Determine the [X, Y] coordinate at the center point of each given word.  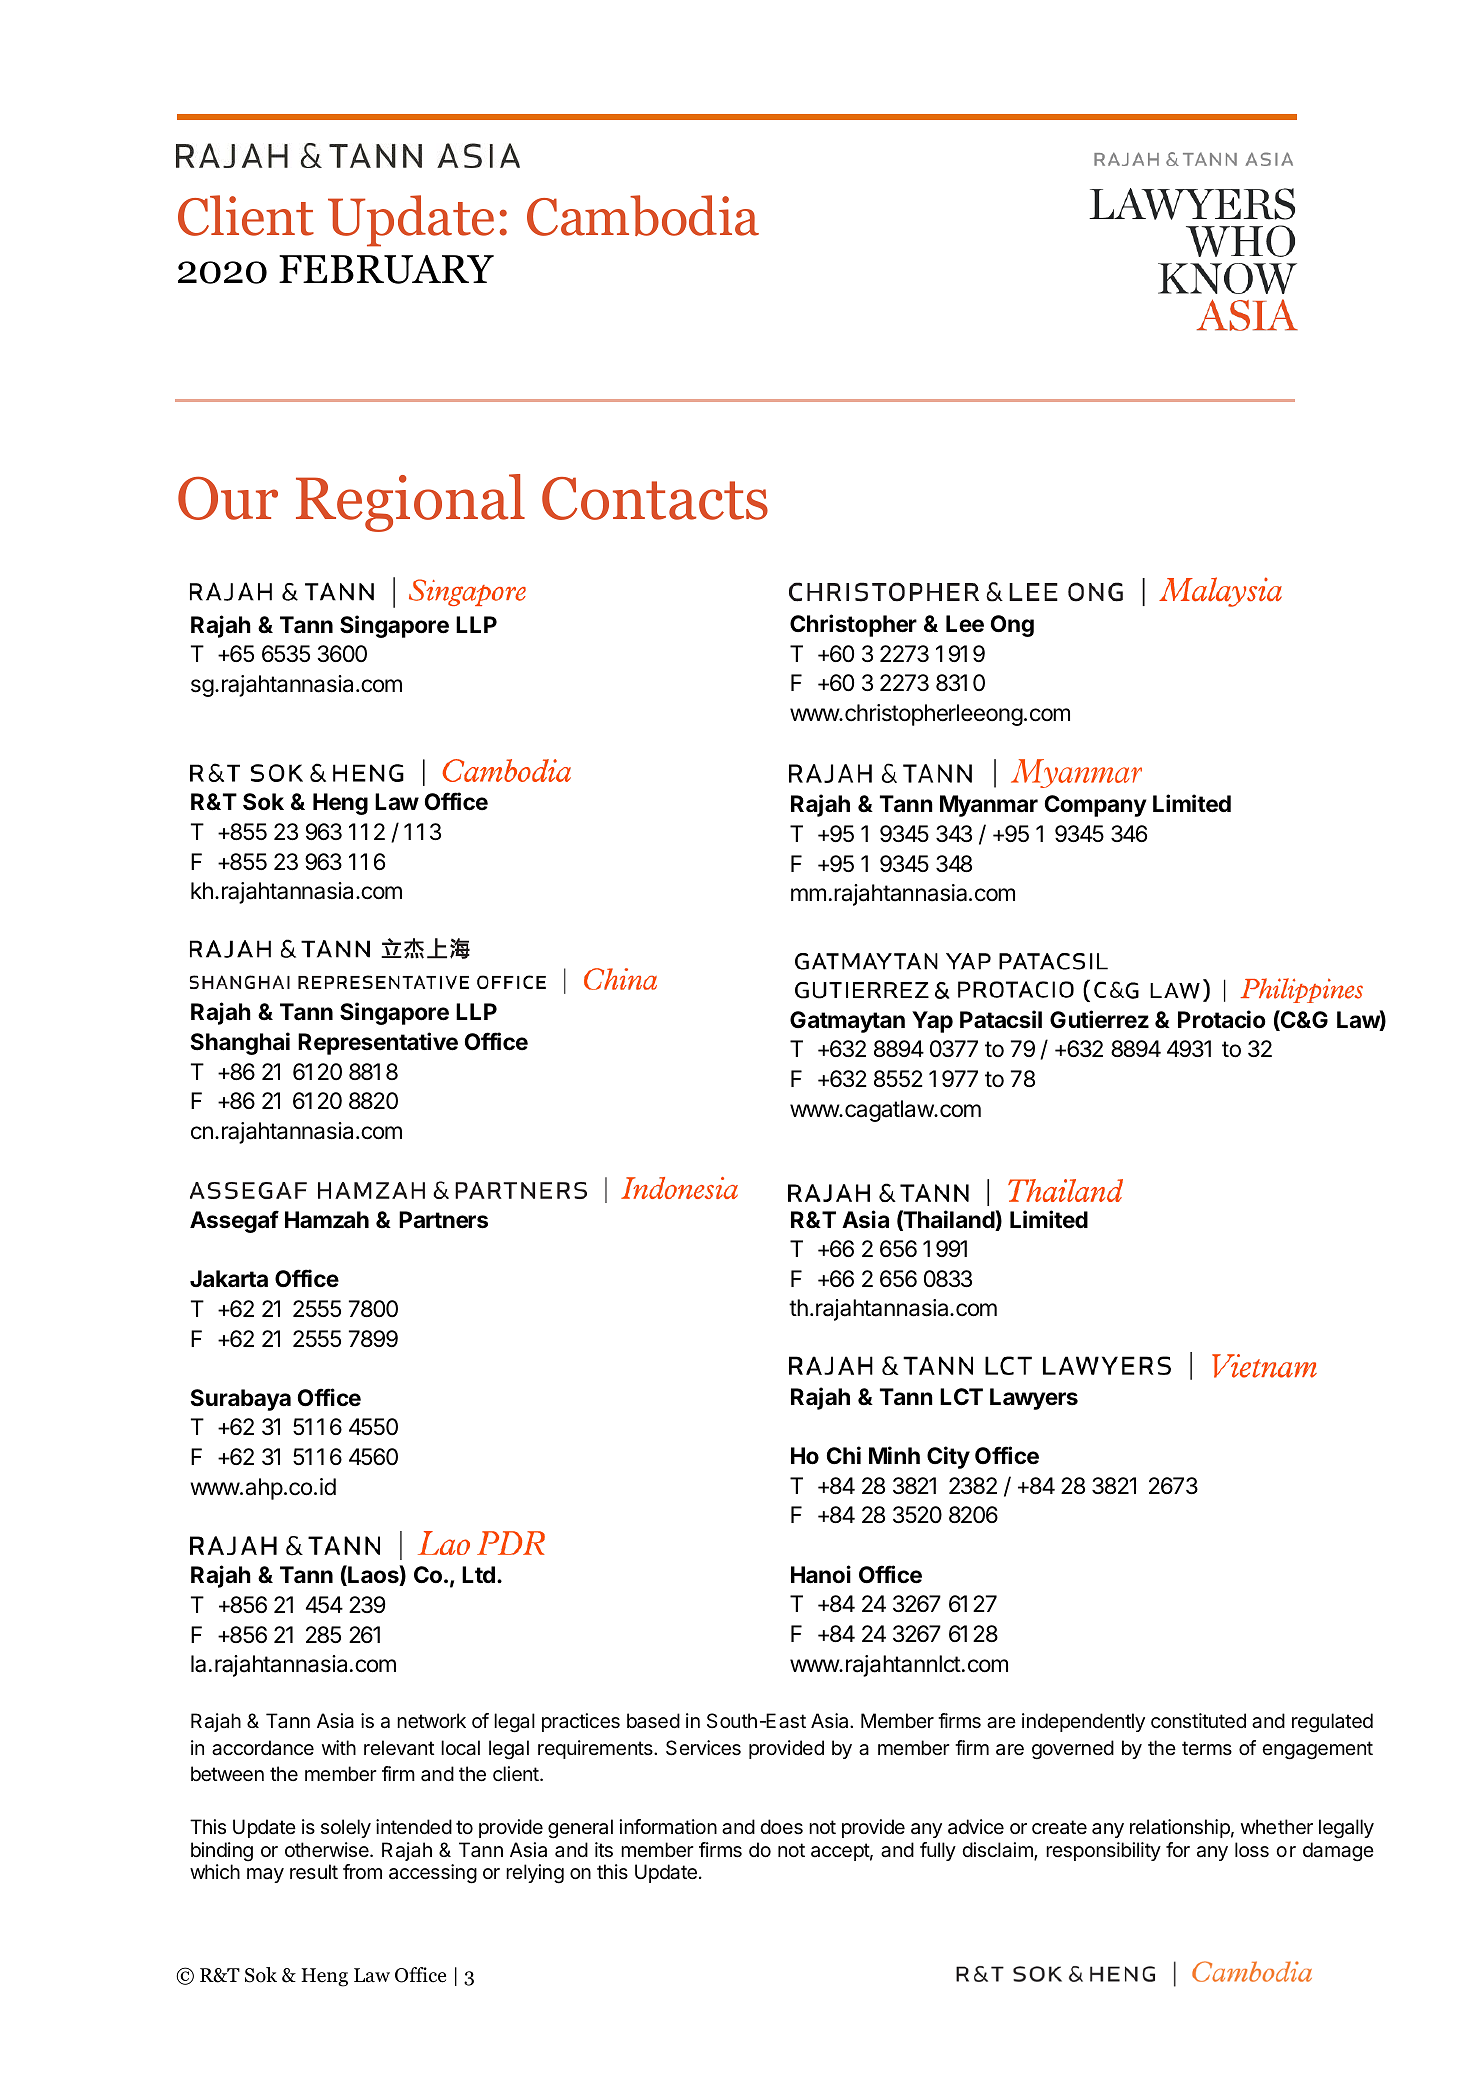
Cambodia [643, 215]
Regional [410, 503]
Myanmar [989, 806]
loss [1252, 1850]
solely [346, 1828]
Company [1096, 806]
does [781, 1827]
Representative [378, 1043]
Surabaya [241, 1400]
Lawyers [1034, 1399]
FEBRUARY [386, 269]
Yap [932, 1022]
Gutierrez [1099, 1019]
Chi [844, 1455]
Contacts [655, 498]
